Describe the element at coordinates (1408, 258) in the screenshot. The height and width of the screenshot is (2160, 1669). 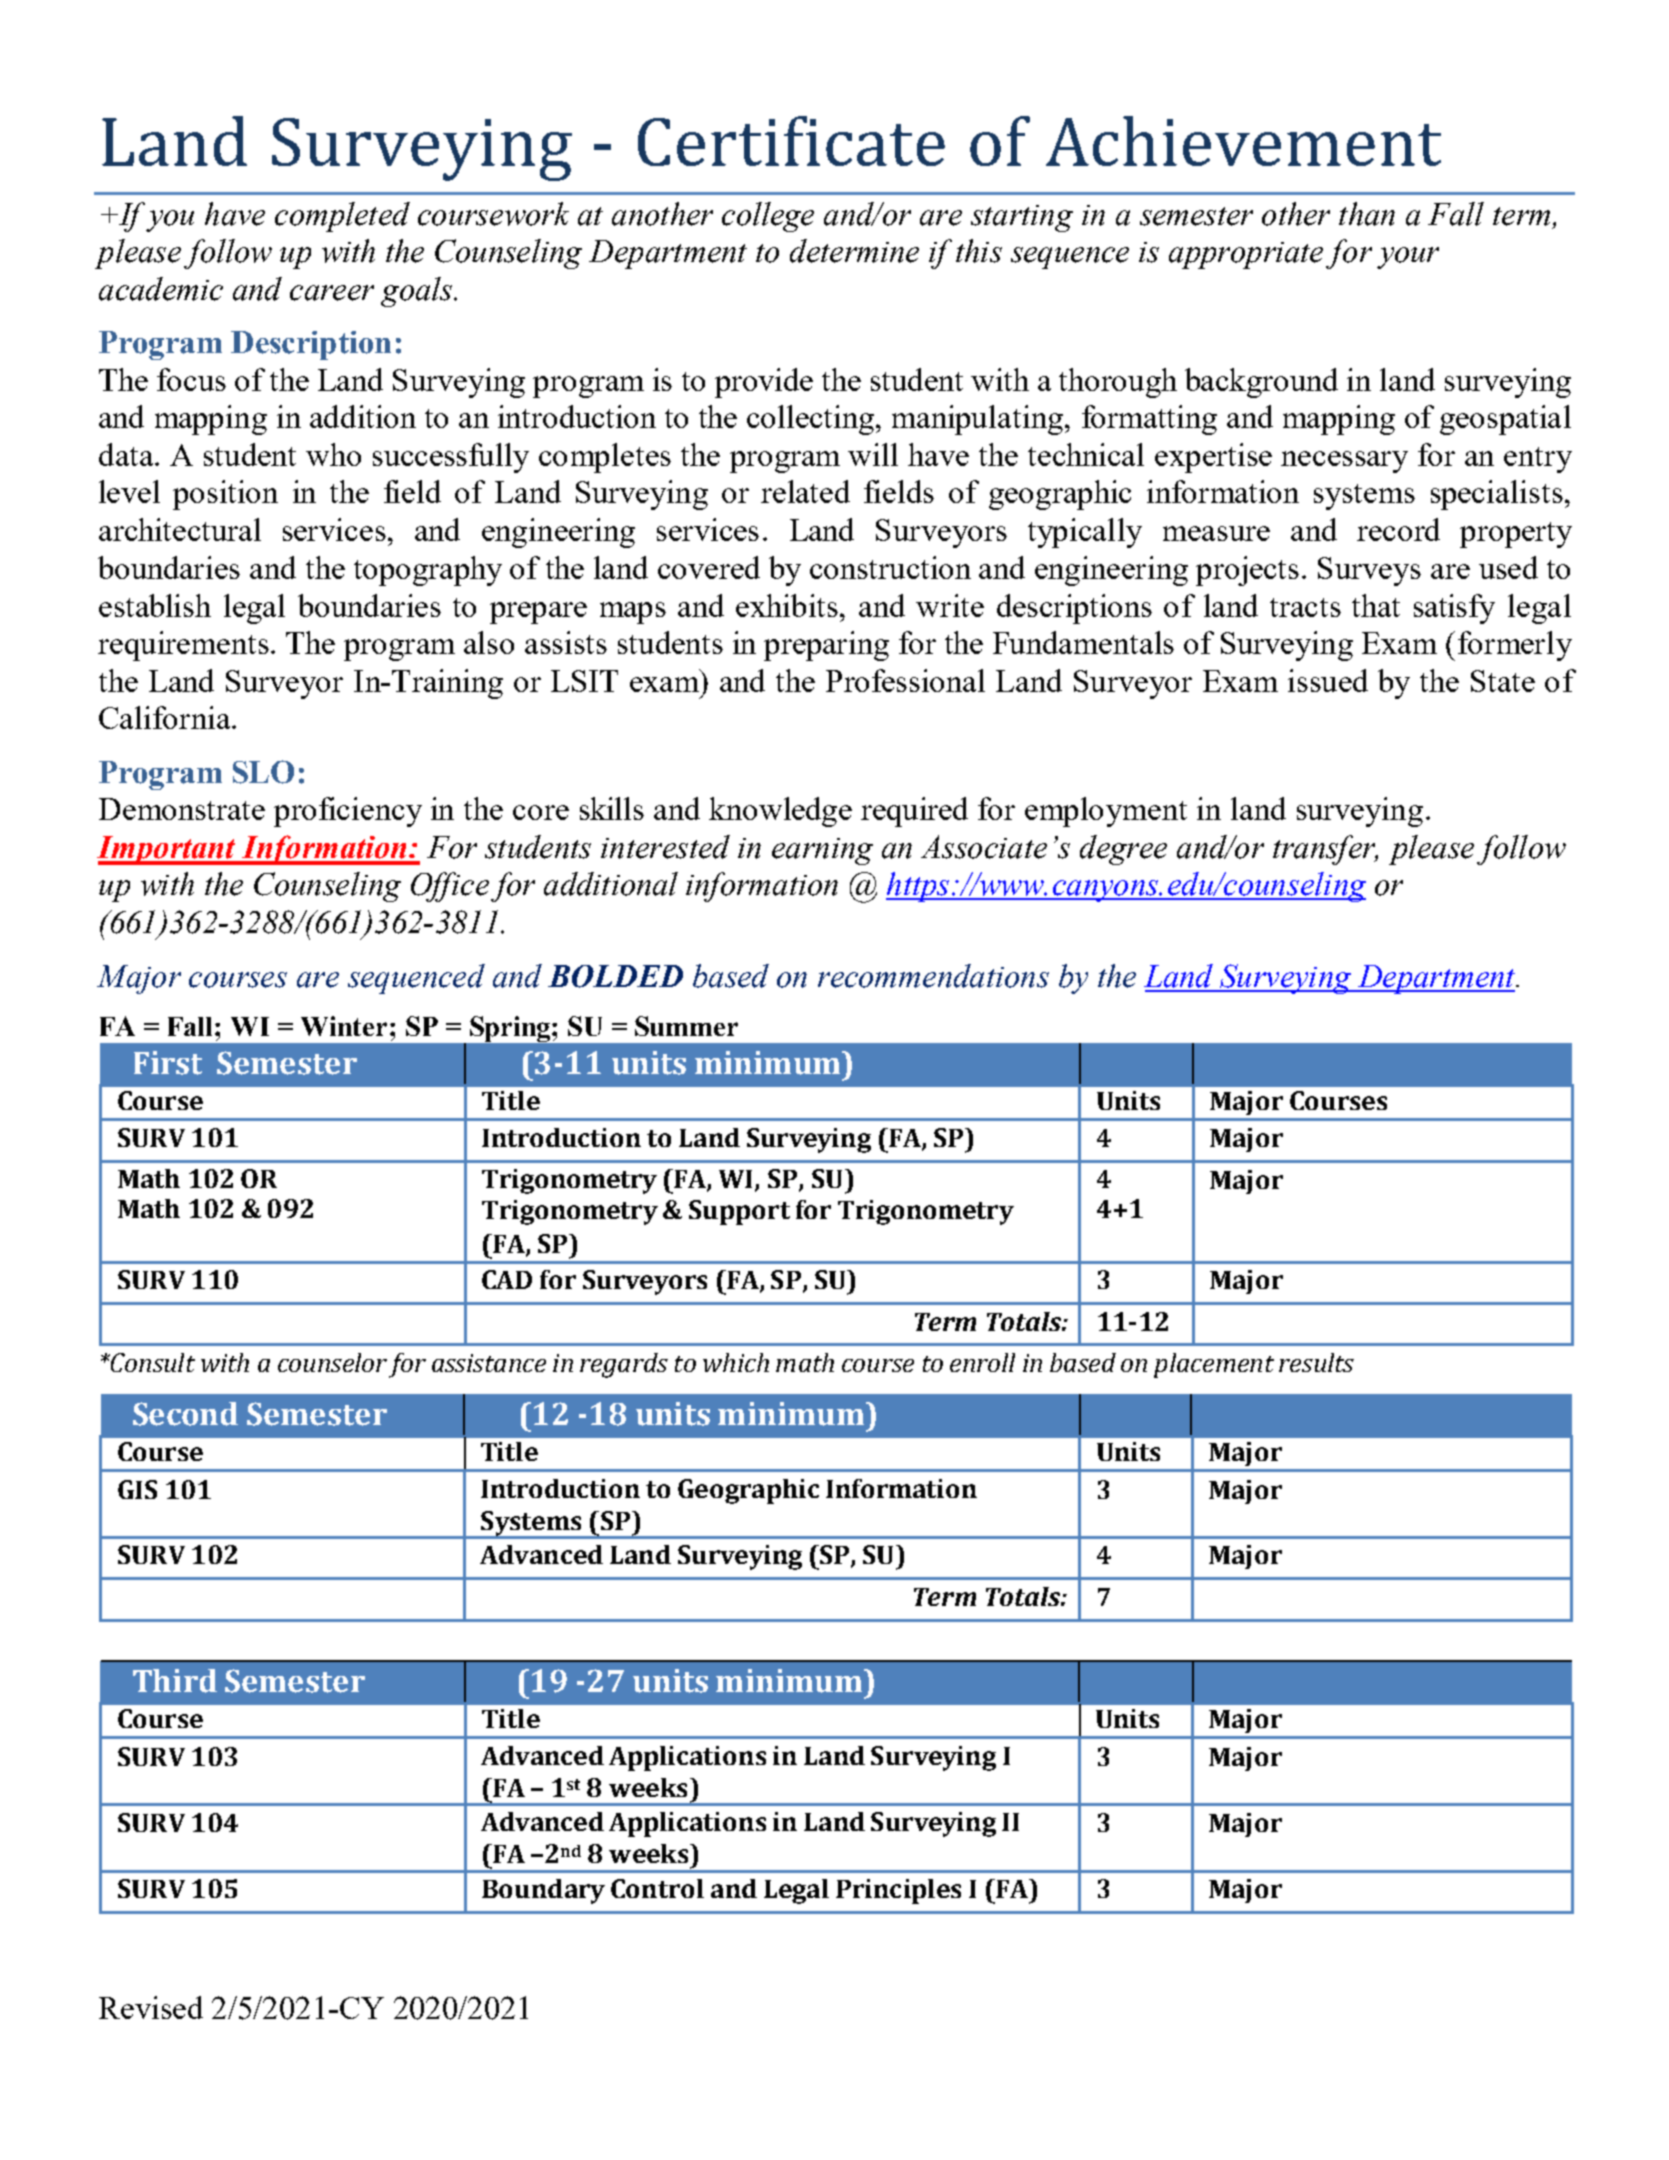
I see `your` at that location.
